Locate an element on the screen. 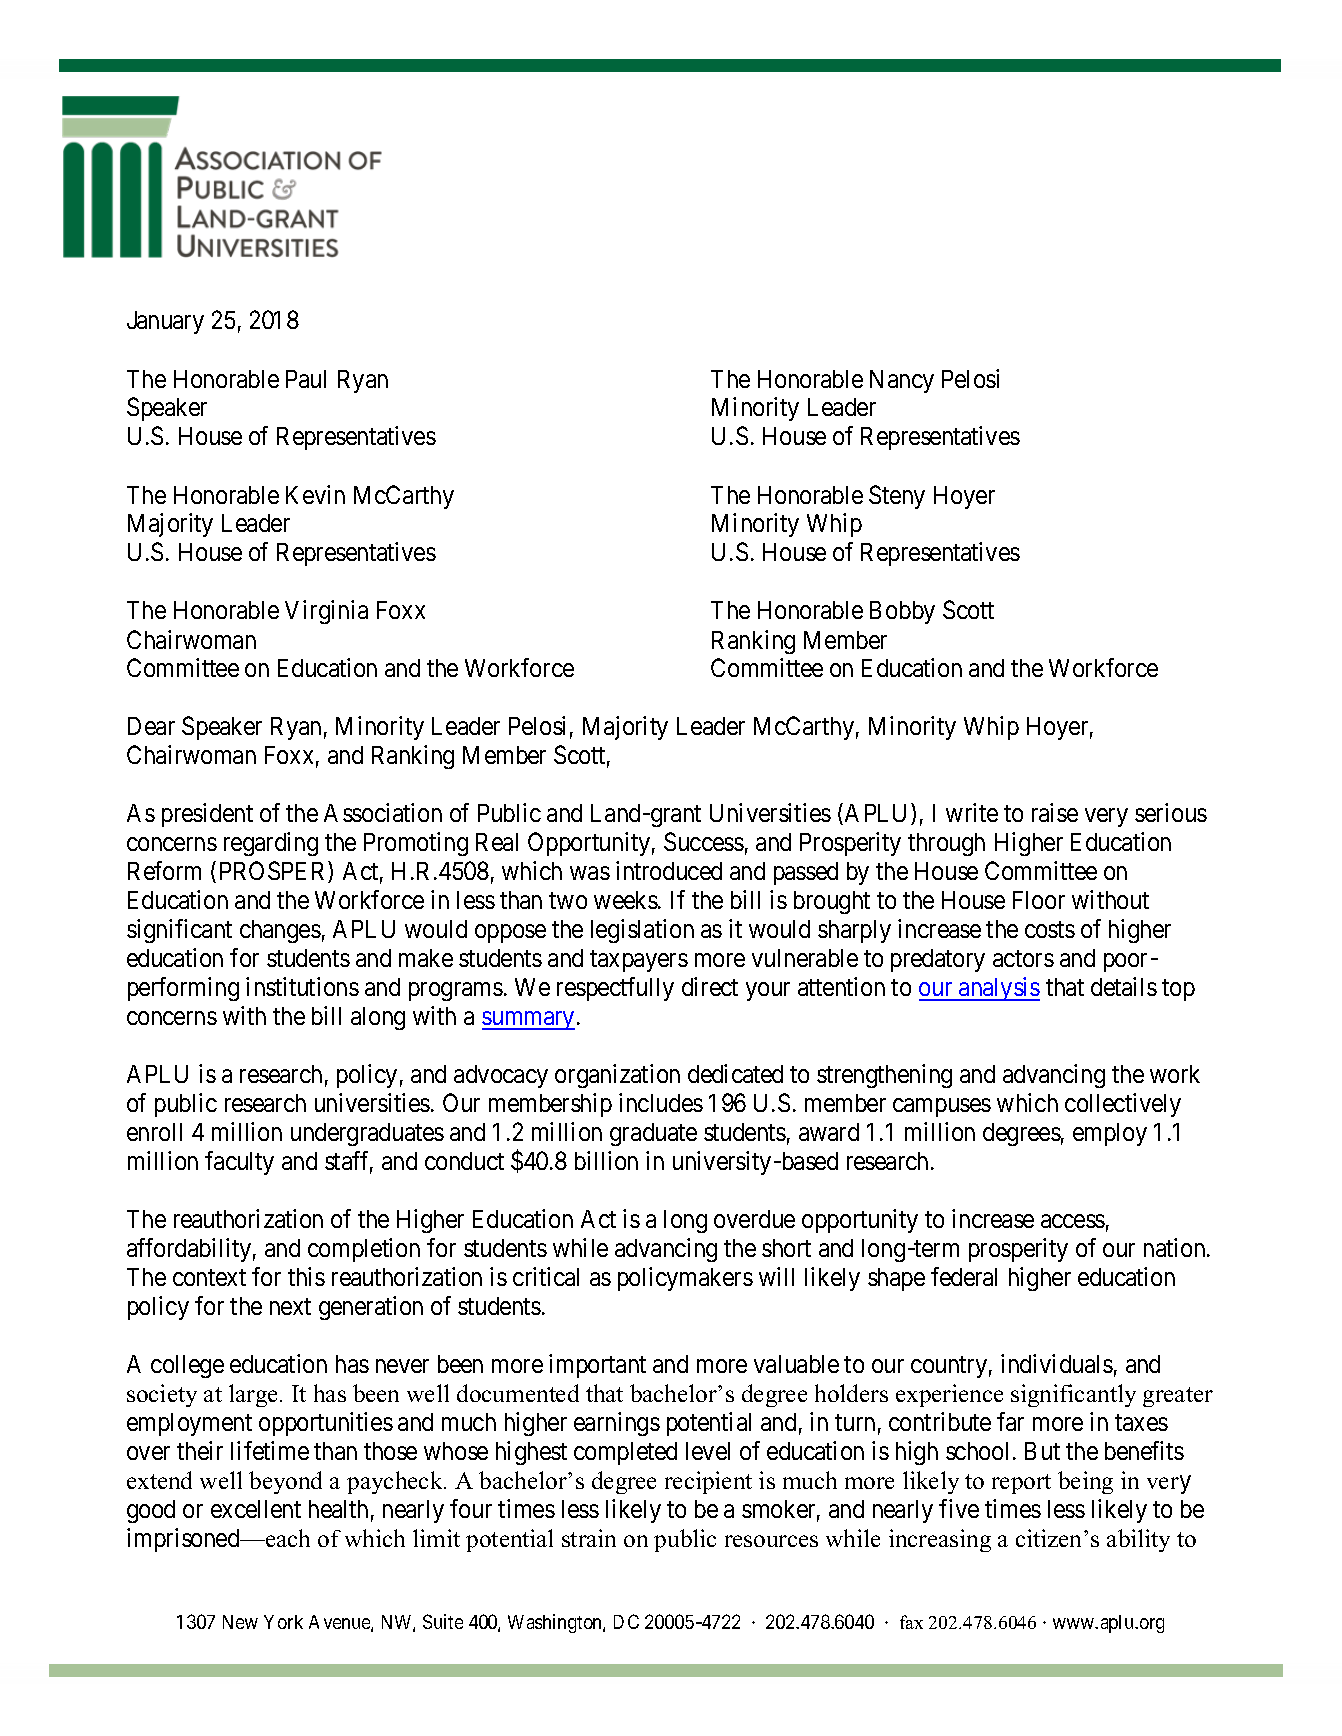 The image size is (1342, 1736). changes is located at coordinates (280, 931).
